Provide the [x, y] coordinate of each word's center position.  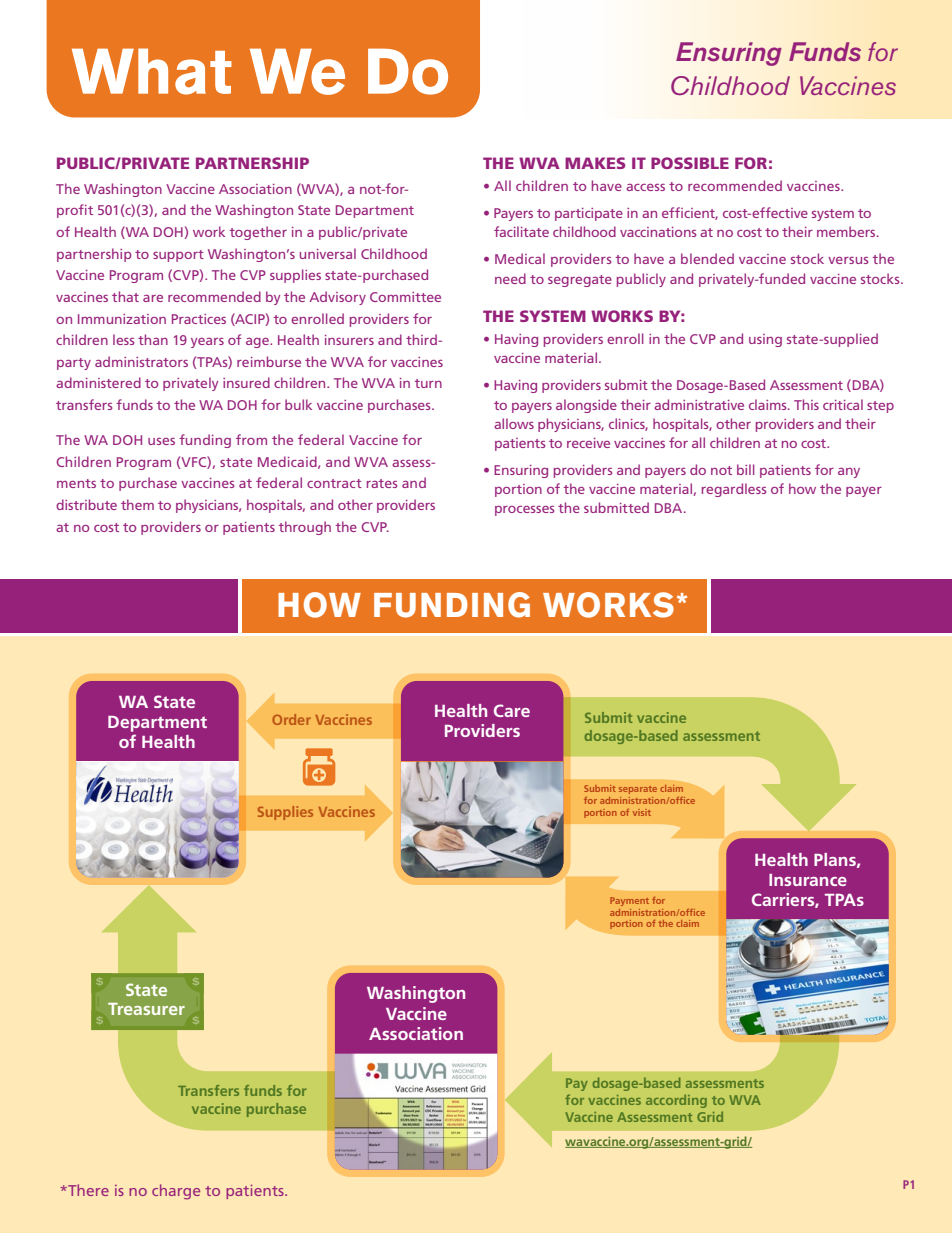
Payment [629, 901]
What [152, 71]
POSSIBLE [690, 163]
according [676, 1101]
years [207, 343]
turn [428, 383]
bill [746, 469]
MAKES [595, 163]
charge [176, 1192]
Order [291, 719]
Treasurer [146, 1009]
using [765, 340]
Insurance [808, 880]
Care [512, 710]
